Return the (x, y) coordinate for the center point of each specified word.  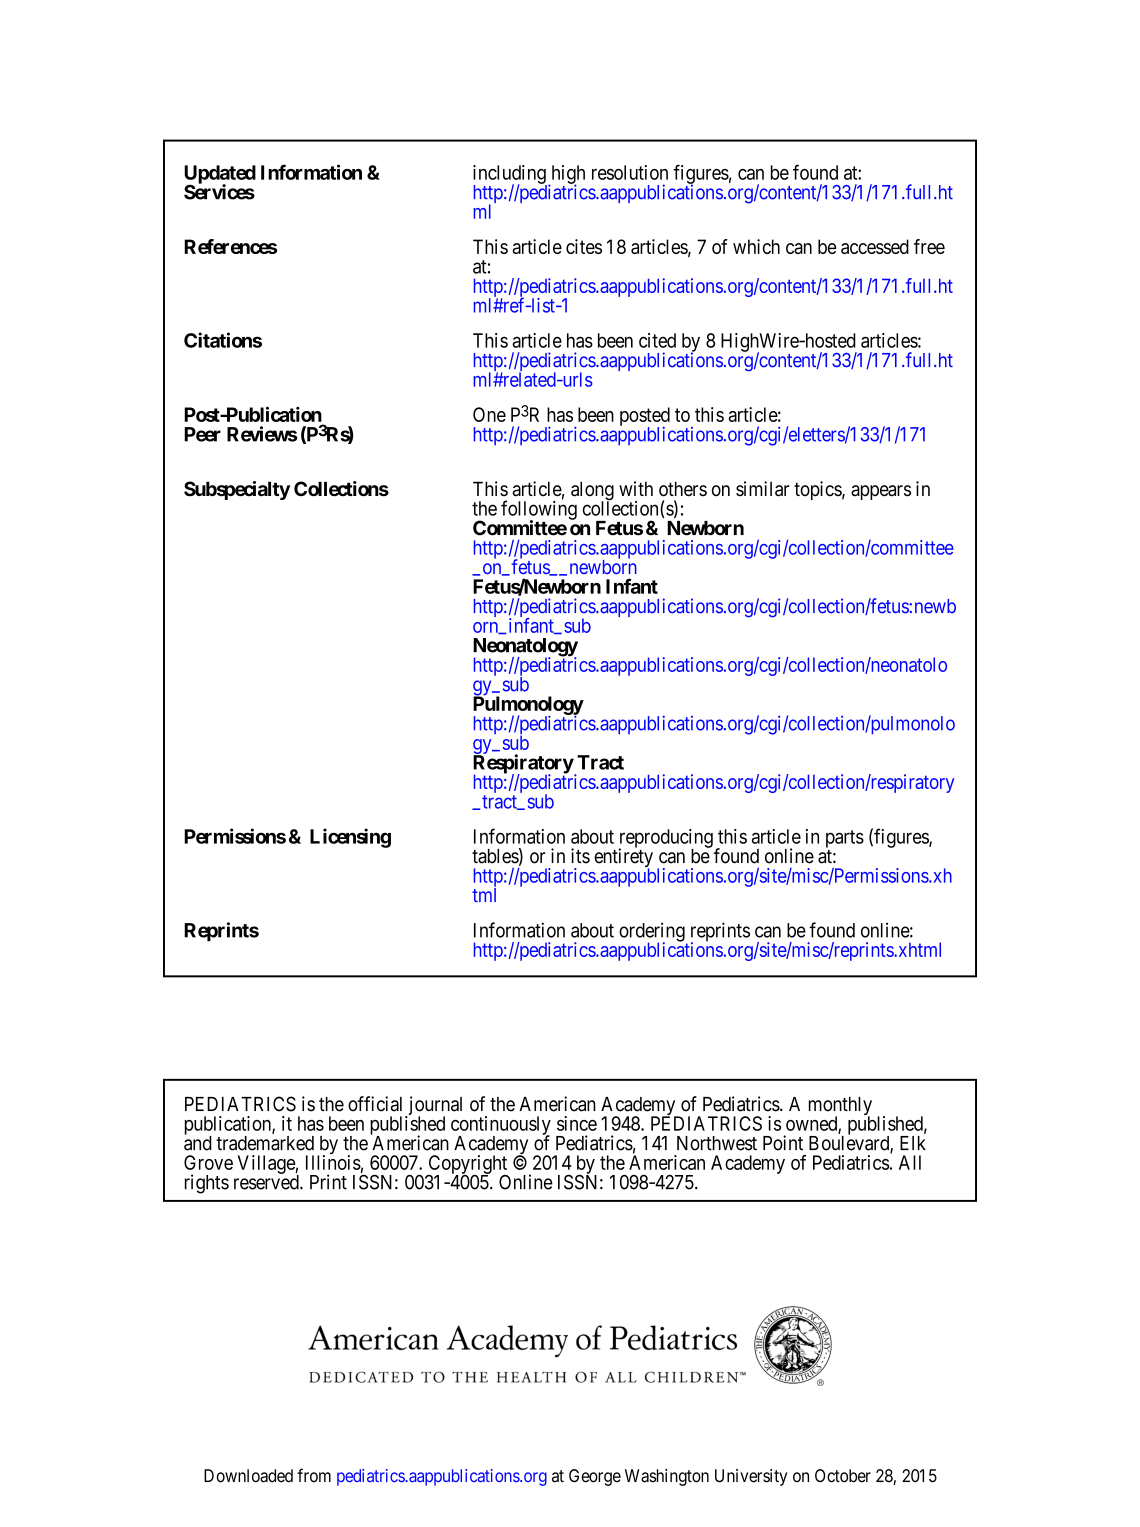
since (577, 1123)
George (595, 1477)
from (314, 1475)
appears (881, 492)
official (375, 1104)
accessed (875, 246)
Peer (202, 434)
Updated (220, 175)
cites (584, 246)
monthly (840, 1107)
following (539, 511)
